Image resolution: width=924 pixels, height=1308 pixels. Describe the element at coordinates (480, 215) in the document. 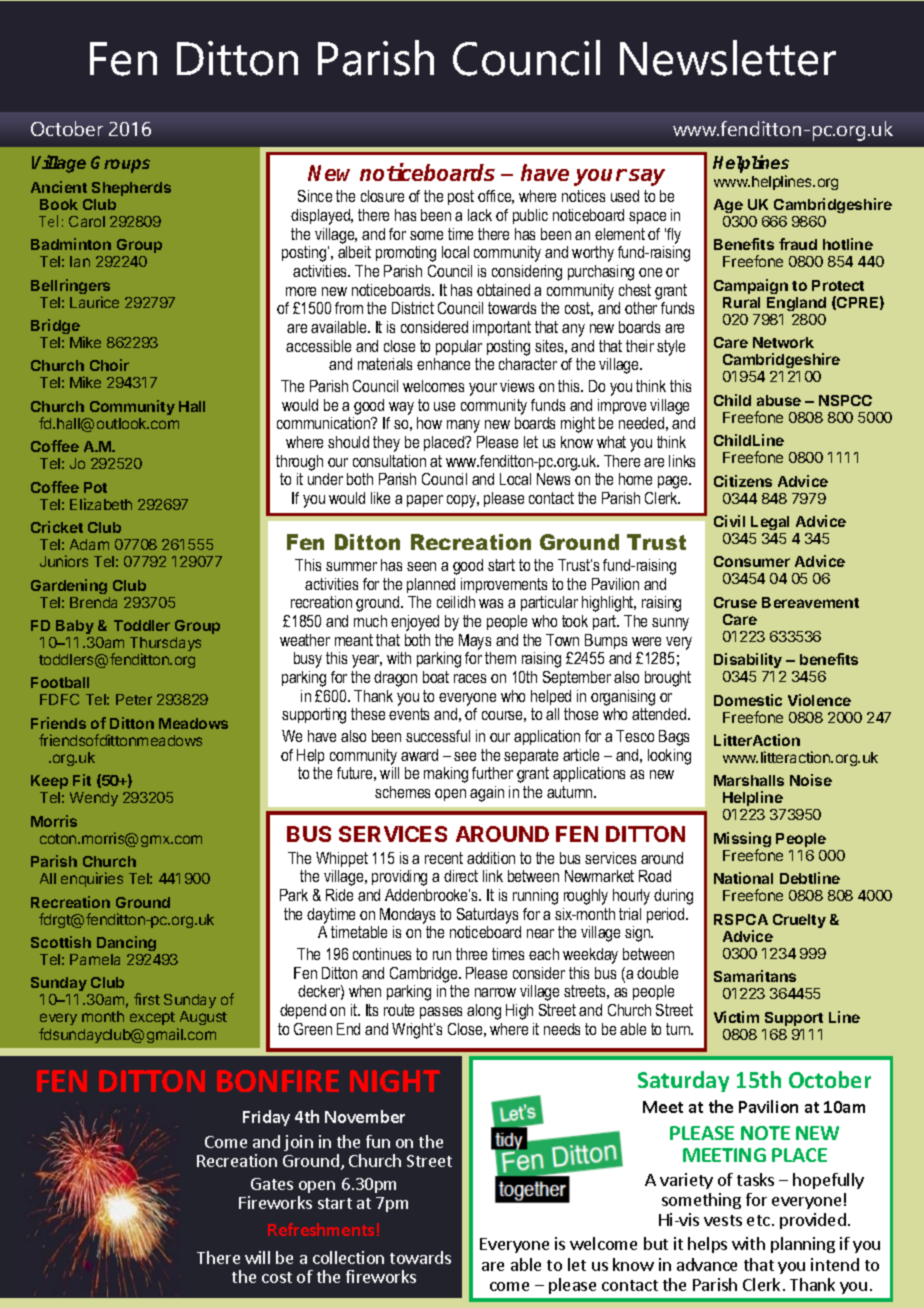

I see `lack` at that location.
